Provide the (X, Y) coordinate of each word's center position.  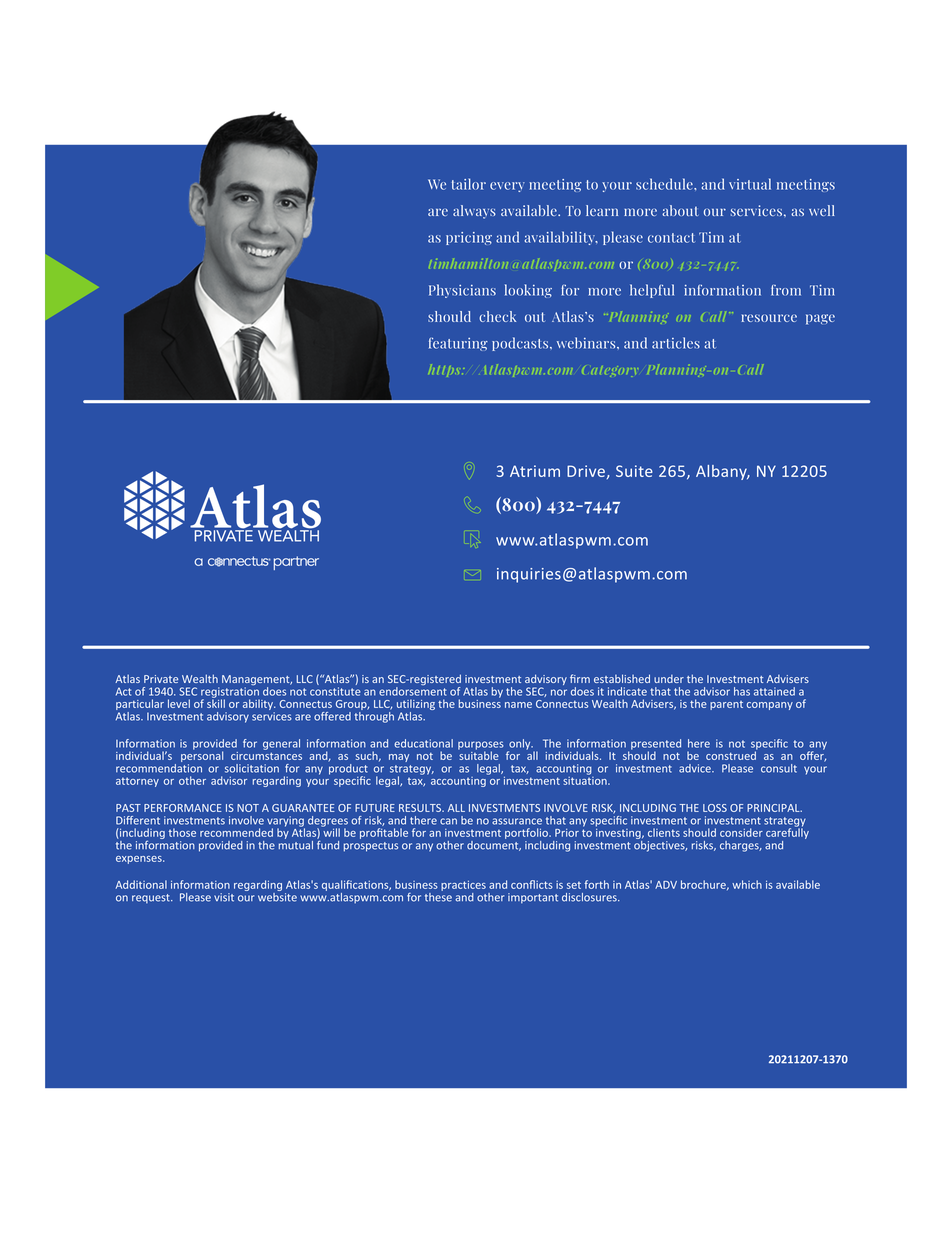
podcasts (521, 344)
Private (161, 679)
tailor (469, 184)
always (474, 212)
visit (224, 897)
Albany (722, 472)
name (518, 705)
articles (676, 343)
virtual (750, 184)
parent (726, 705)
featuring (458, 344)
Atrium (535, 471)
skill (216, 702)
